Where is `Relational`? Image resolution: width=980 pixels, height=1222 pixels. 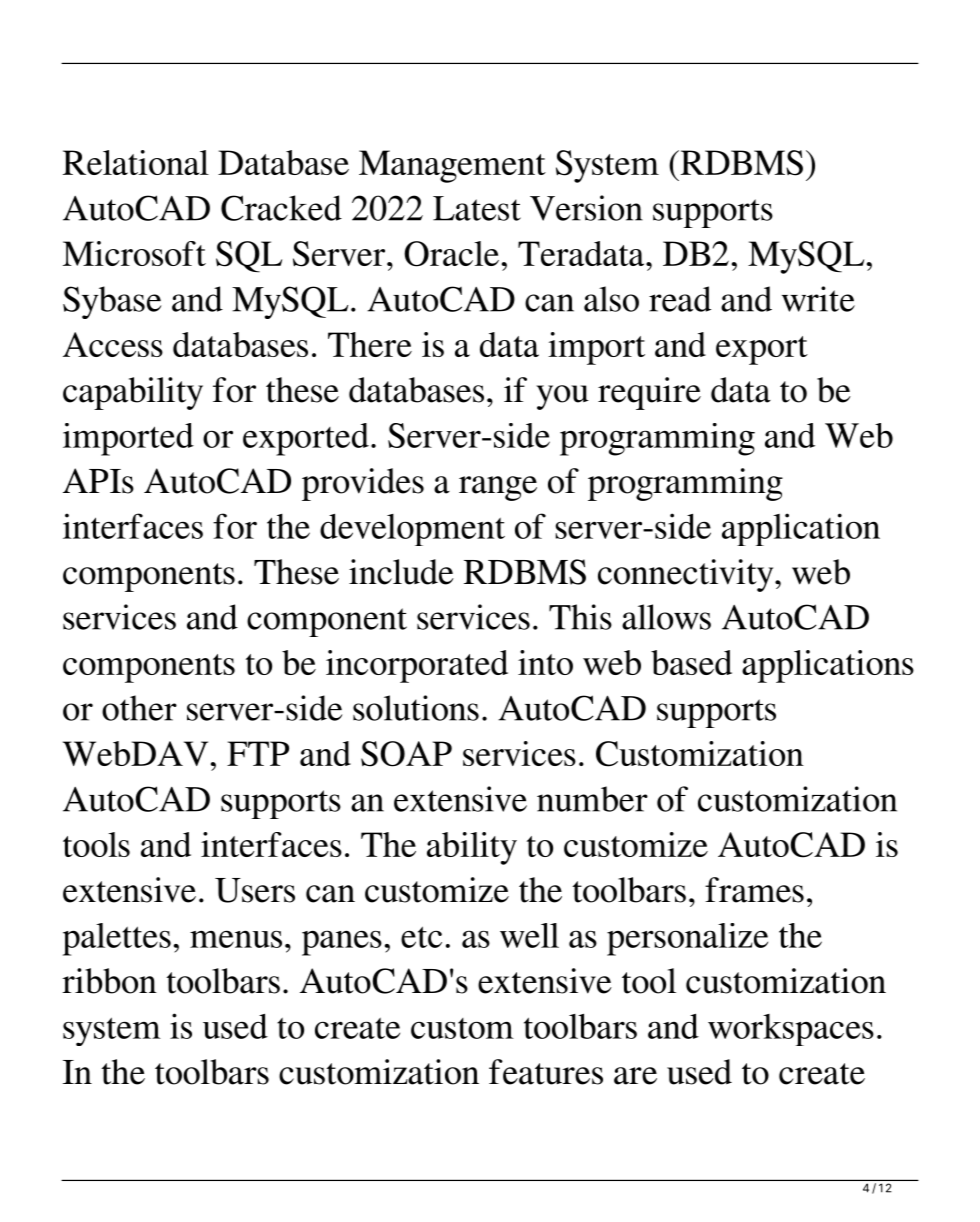 Relational is located at coordinates (136, 162).
